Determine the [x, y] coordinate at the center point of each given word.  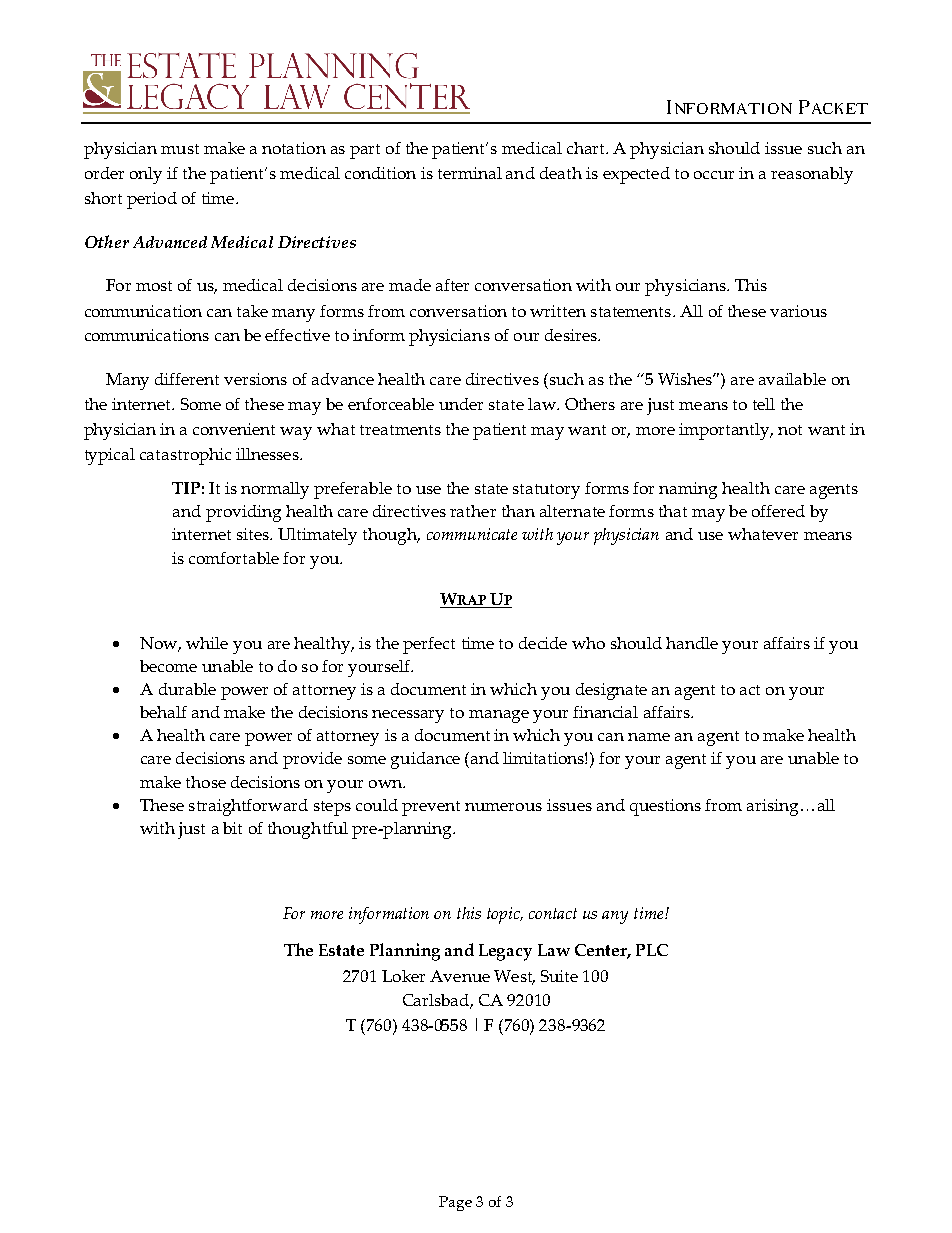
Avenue [460, 976]
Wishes [686, 379]
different [187, 379]
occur [714, 175]
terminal [470, 173]
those [206, 782]
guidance [425, 760]
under [461, 404]
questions [665, 807]
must [180, 149]
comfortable [234, 558]
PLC [652, 950]
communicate [472, 534]
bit [232, 828]
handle [692, 643]
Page [455, 1203]
